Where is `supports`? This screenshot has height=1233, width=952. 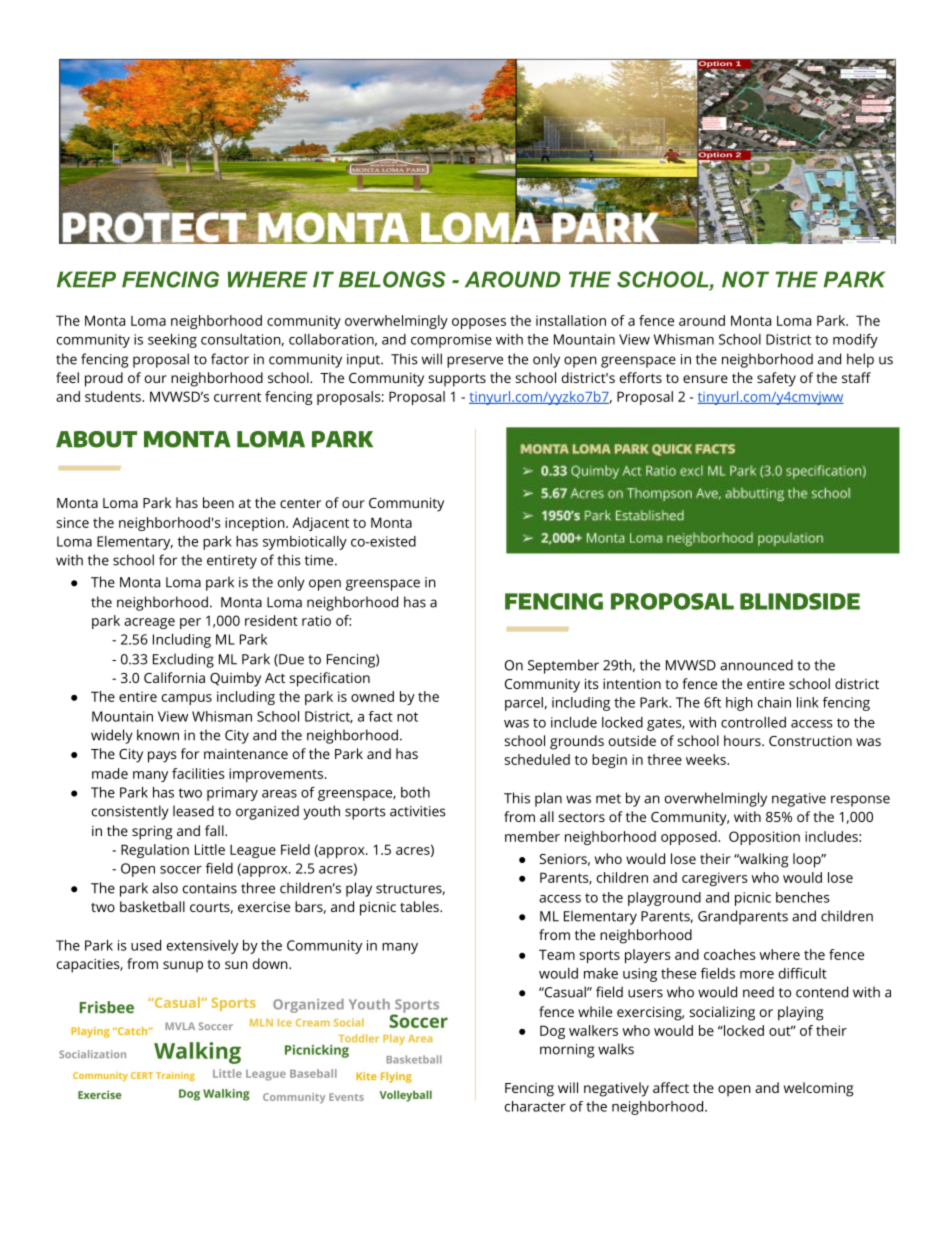 supports is located at coordinates (457, 380).
